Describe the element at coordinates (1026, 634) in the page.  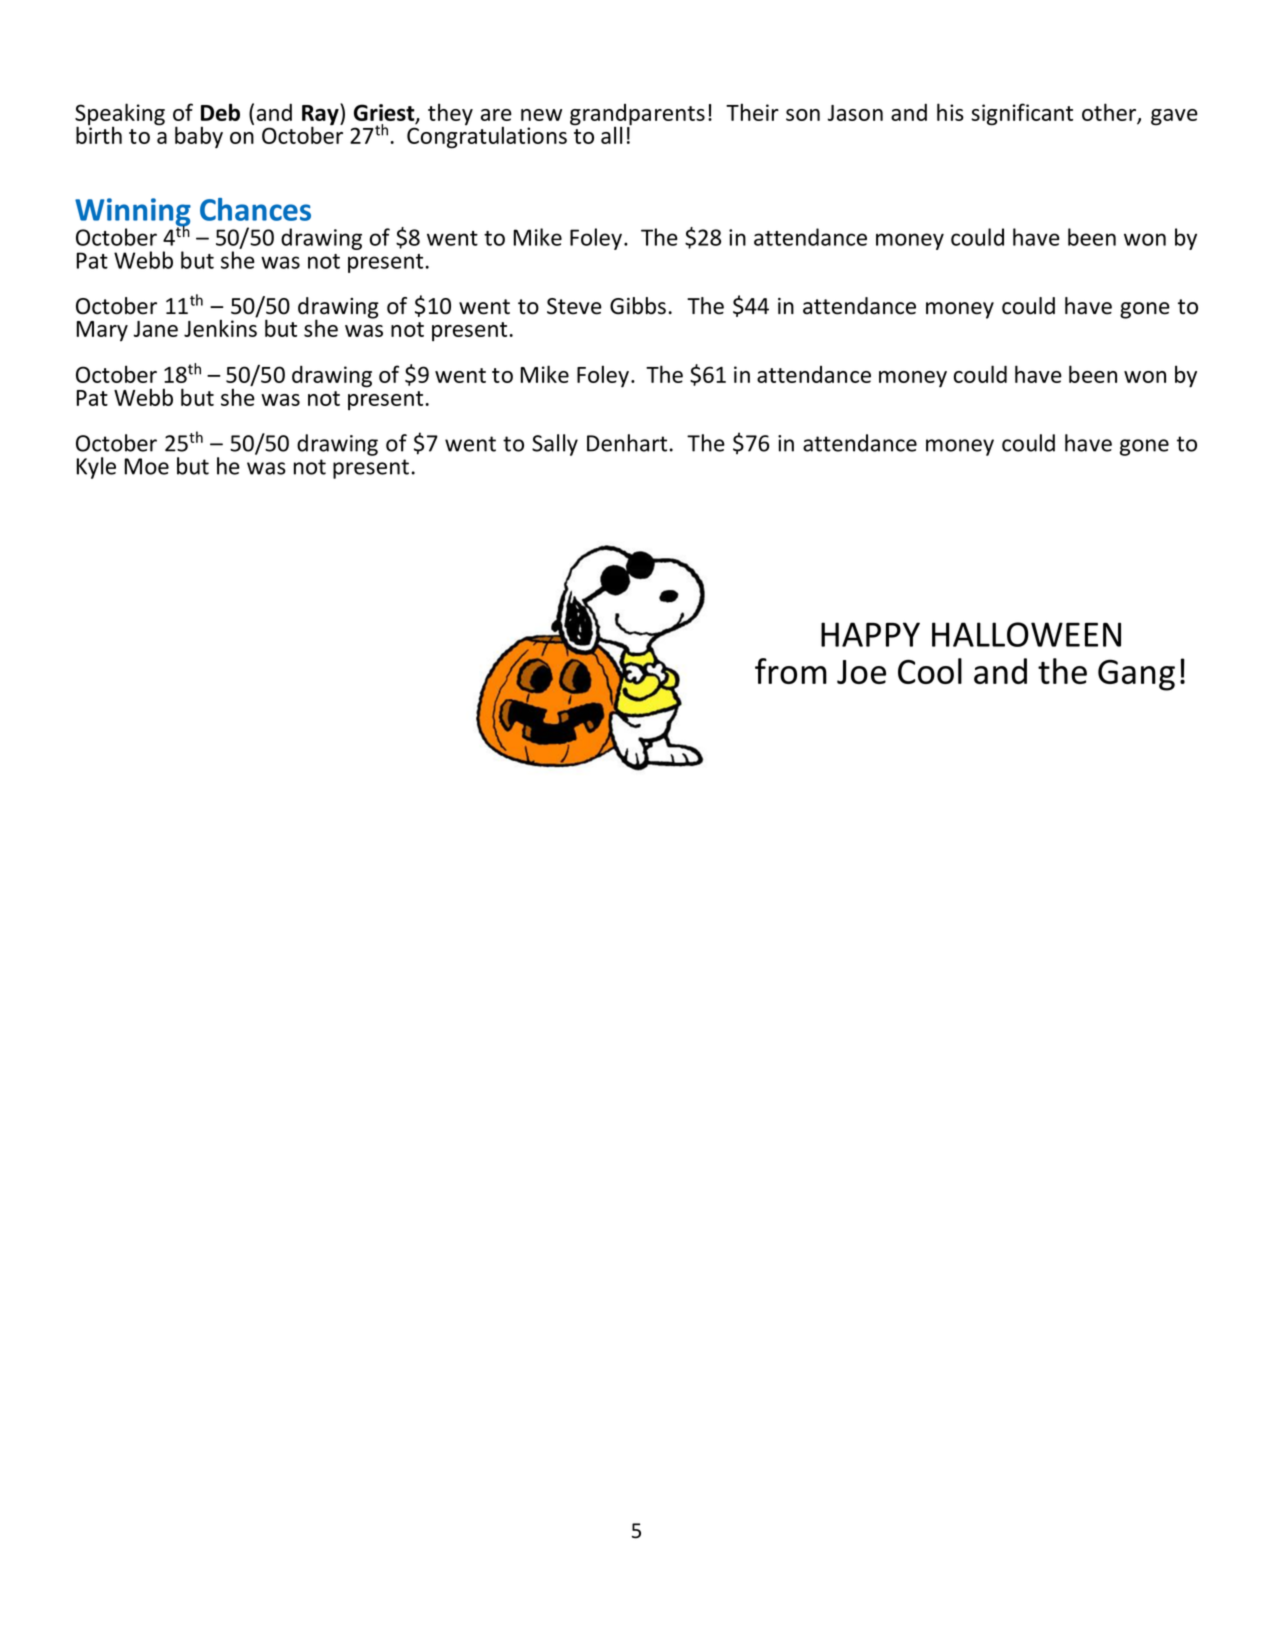
I see `HALLOWEEN` at that location.
